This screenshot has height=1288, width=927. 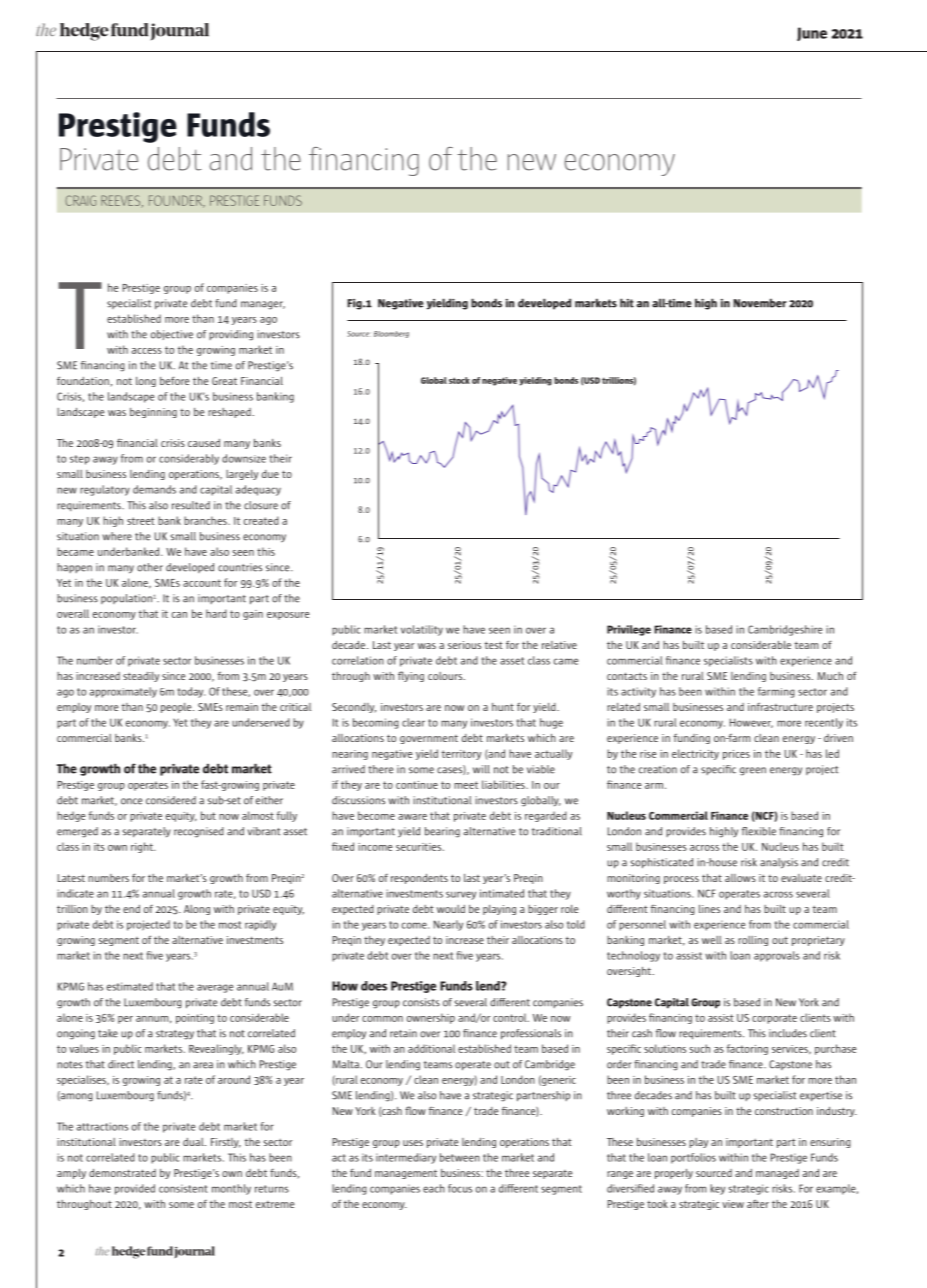 What do you see at coordinates (391, 334) in the screenshot?
I see `Bloomberg` at bounding box center [391, 334].
